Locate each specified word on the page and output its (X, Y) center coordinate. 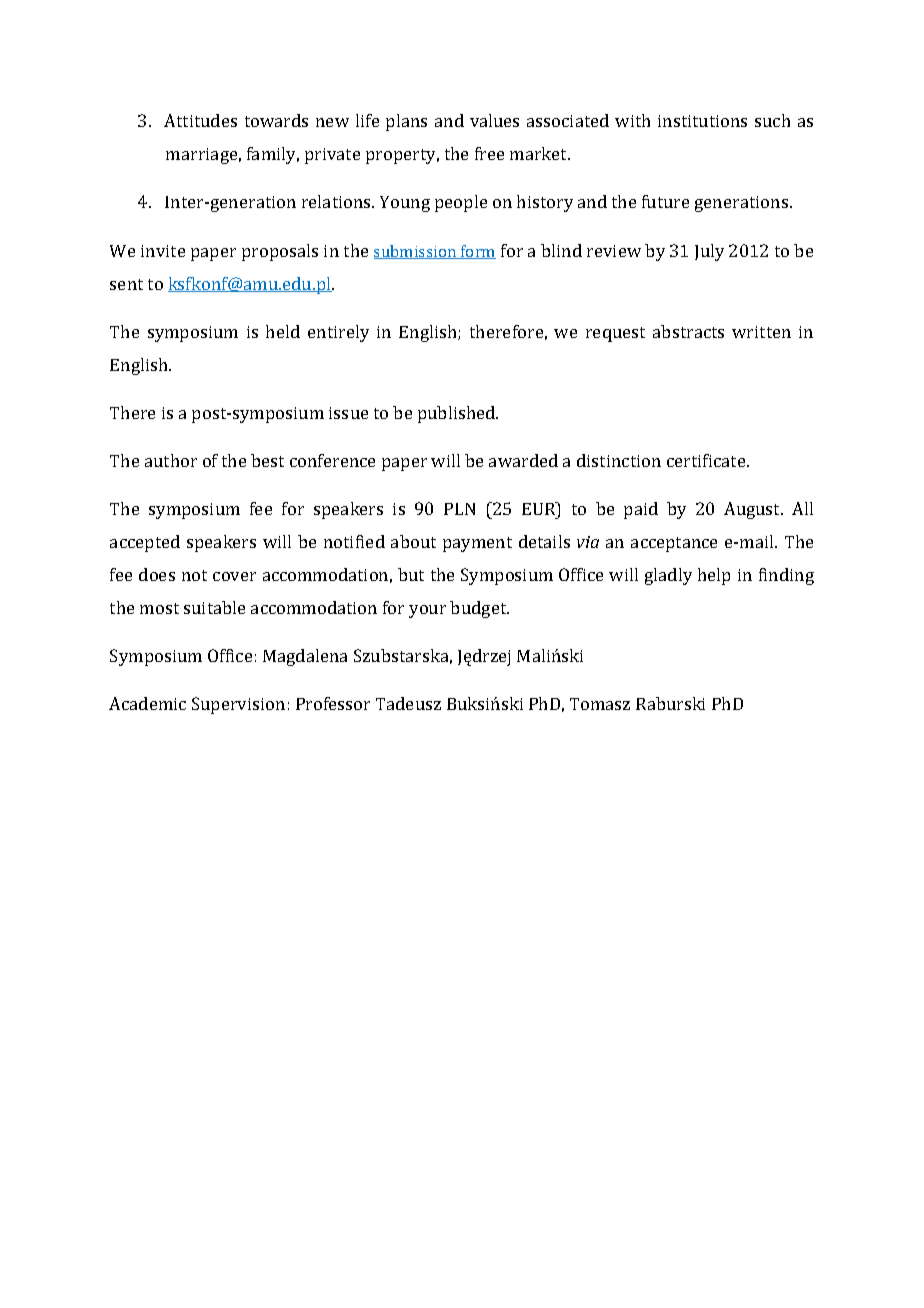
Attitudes (200, 120)
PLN (459, 509)
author (171, 460)
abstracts (688, 331)
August (753, 510)
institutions (702, 121)
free (489, 153)
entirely (338, 333)
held (283, 331)
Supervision (238, 705)
